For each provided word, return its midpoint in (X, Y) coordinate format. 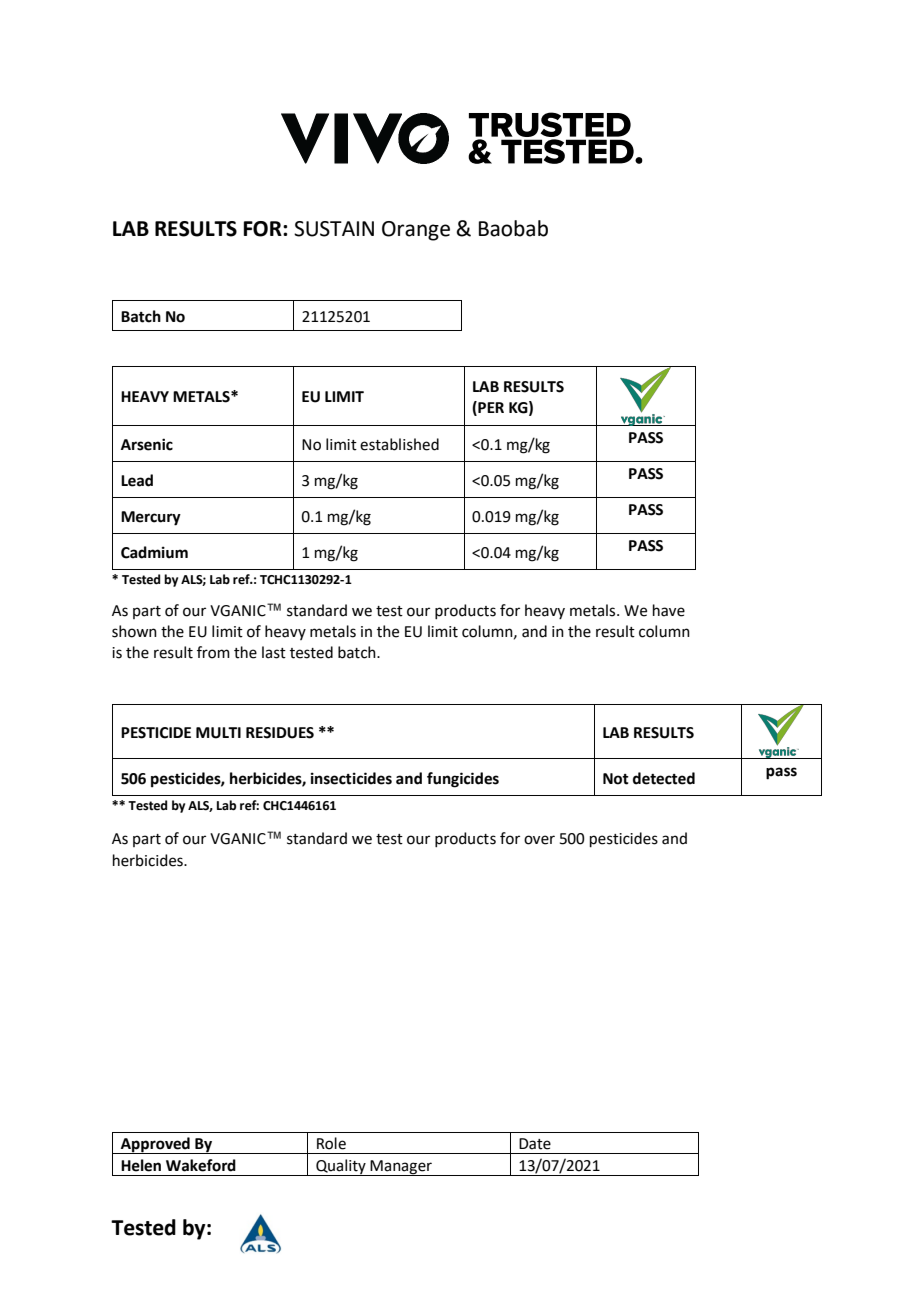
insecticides (351, 778)
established (399, 444)
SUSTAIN (334, 229)
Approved (155, 1145)
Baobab (513, 228)
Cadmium (154, 552)
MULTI (218, 733)
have (669, 610)
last (274, 652)
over (539, 840)
